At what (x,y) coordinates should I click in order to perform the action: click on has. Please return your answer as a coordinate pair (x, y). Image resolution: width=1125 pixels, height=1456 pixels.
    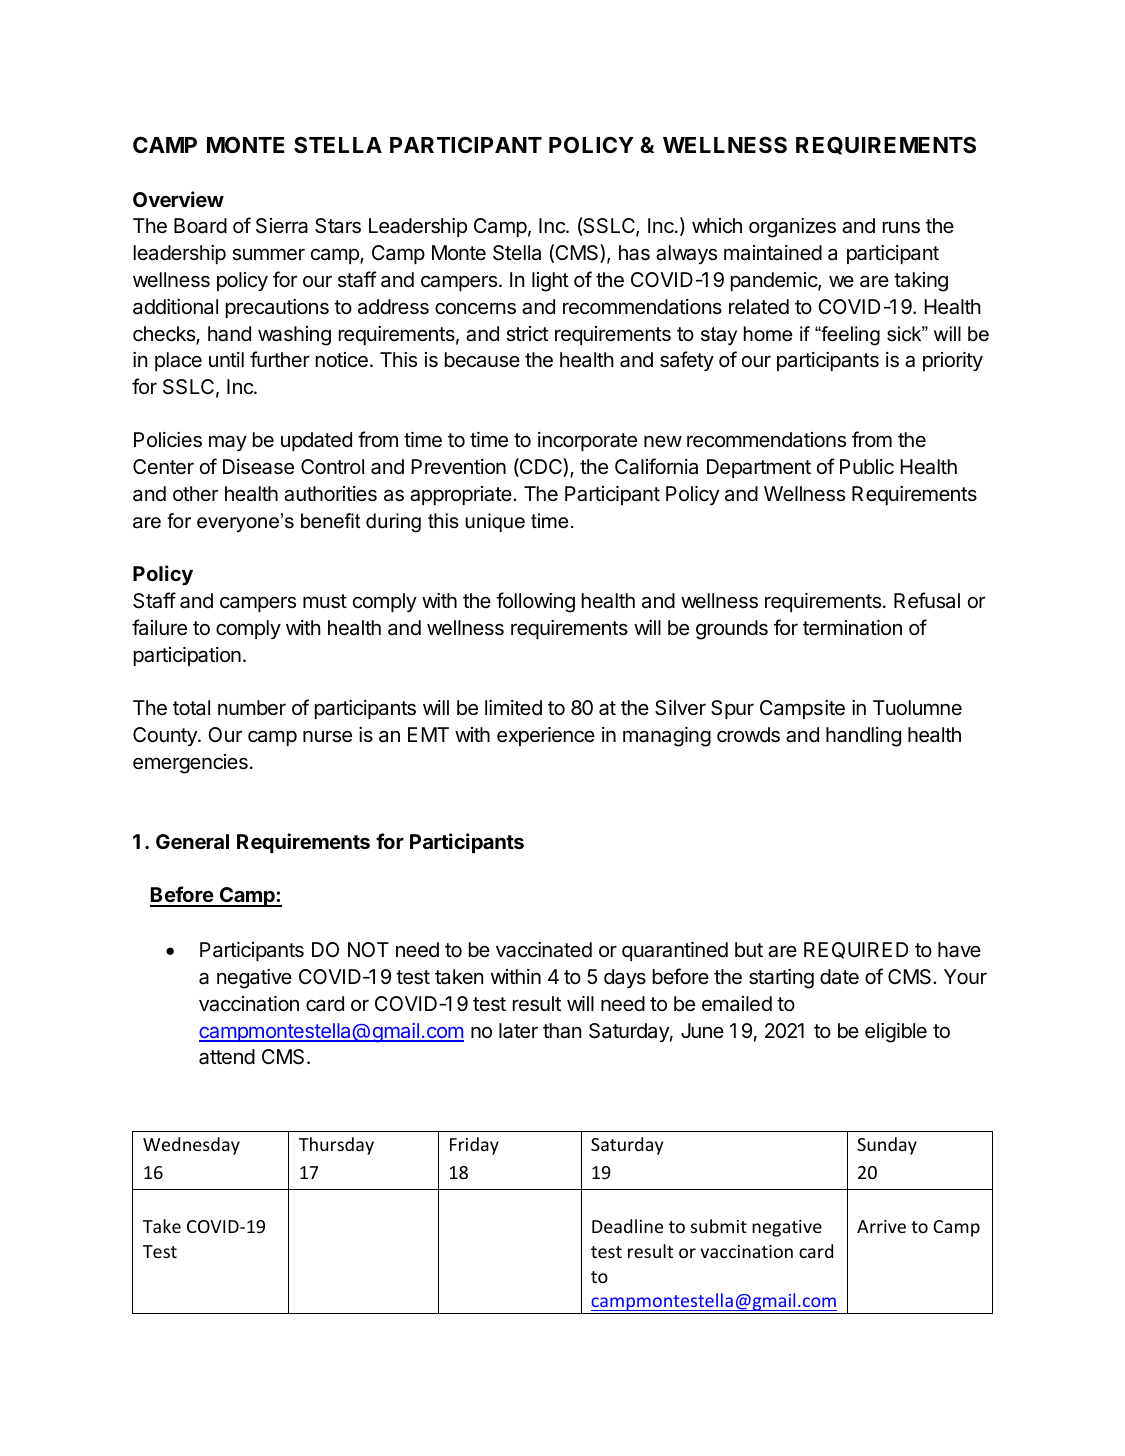
    Looking at the image, I should click on (634, 253).
